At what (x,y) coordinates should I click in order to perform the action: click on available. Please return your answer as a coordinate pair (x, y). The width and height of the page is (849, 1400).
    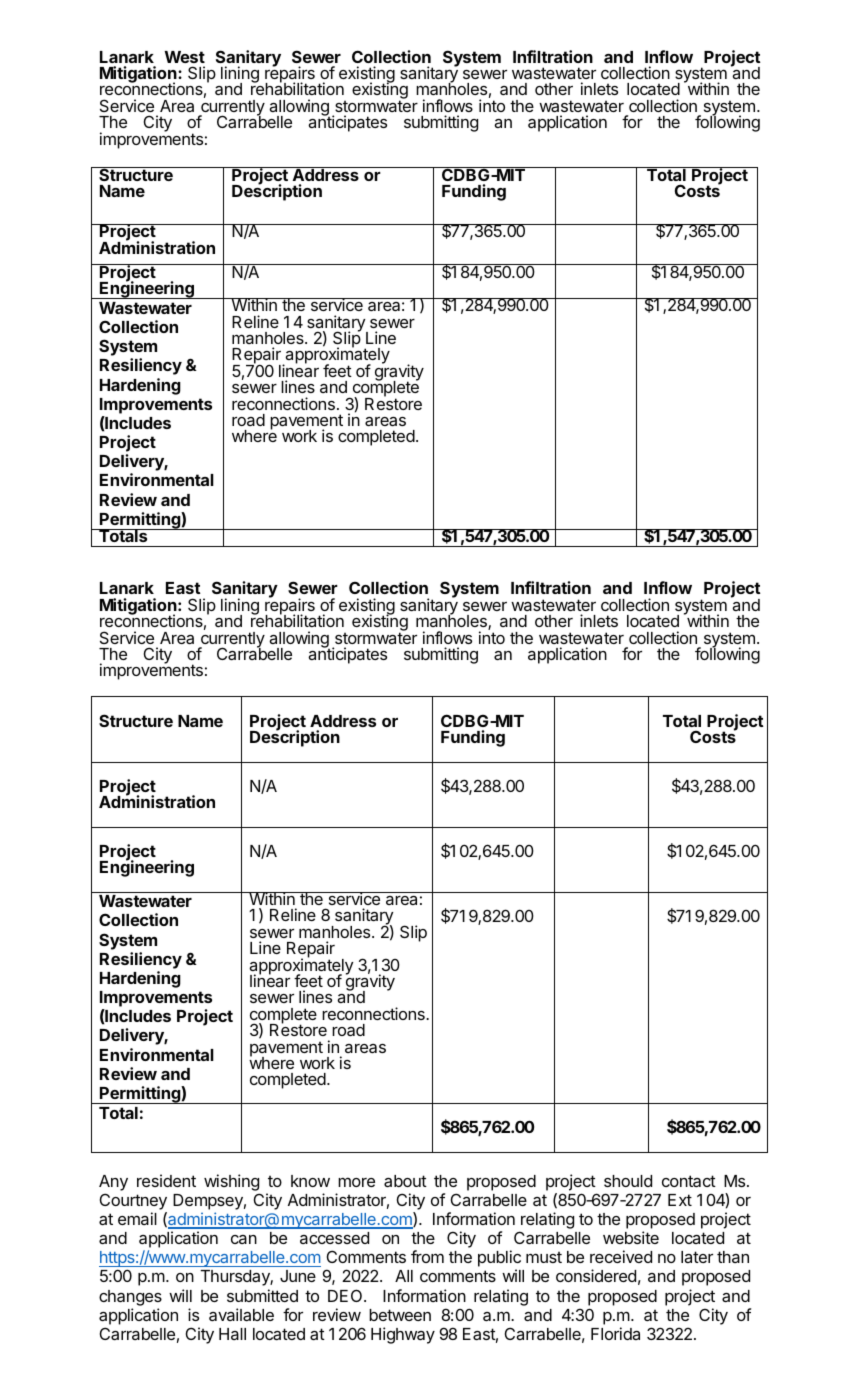
    Looking at the image, I should click on (241, 1314).
